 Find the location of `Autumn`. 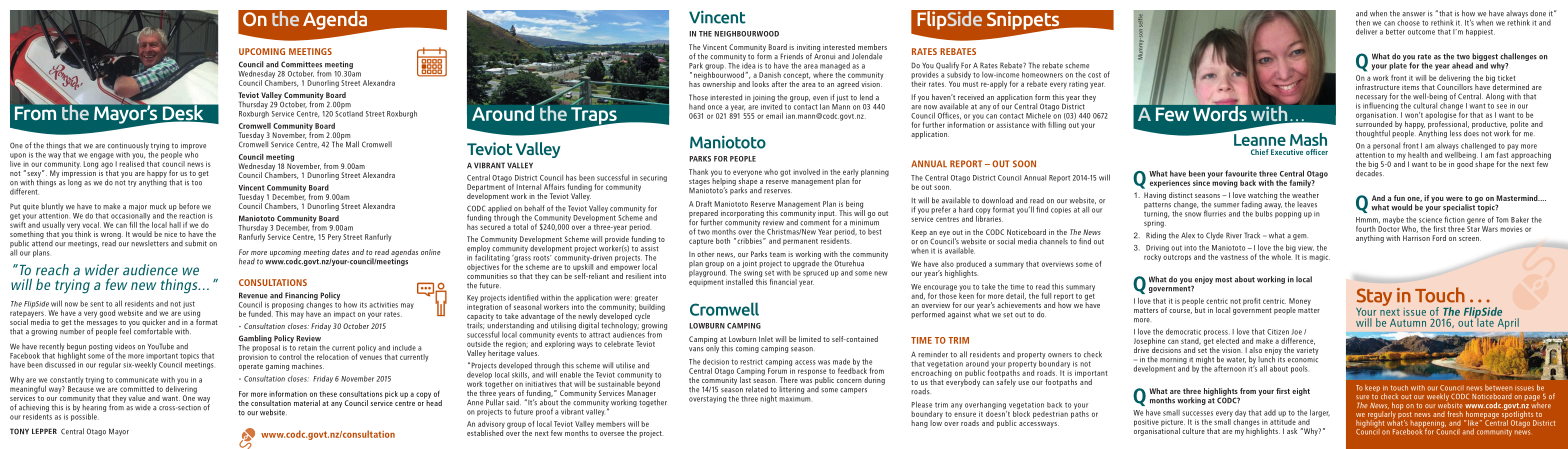

Autumn is located at coordinates (1408, 323).
